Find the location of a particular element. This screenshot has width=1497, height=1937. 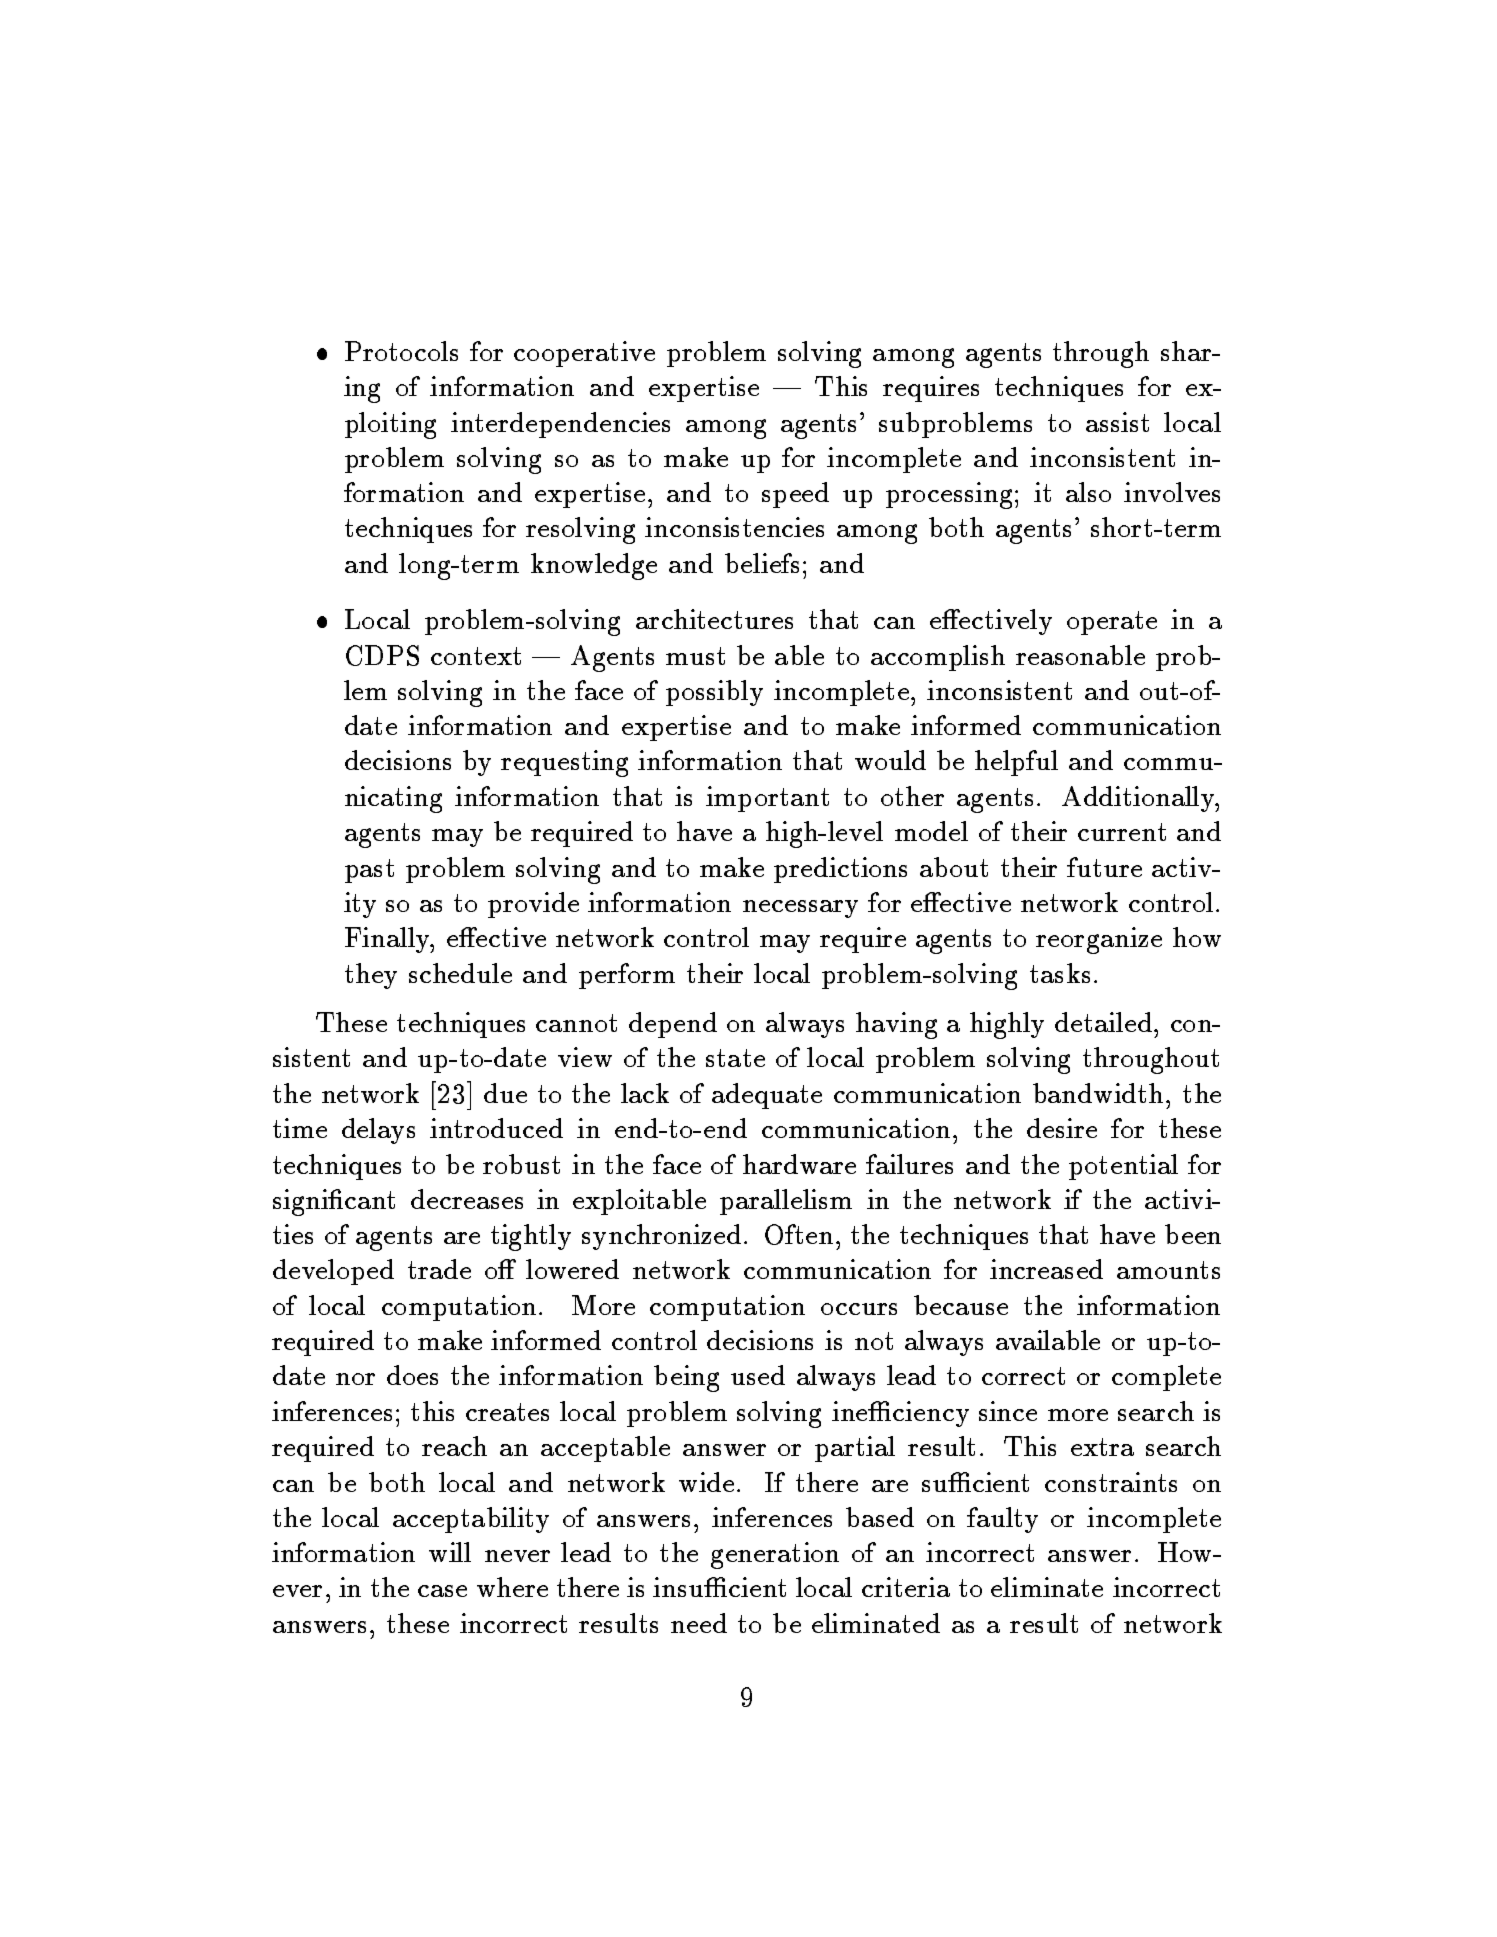

possibly is located at coordinates (714, 693).
